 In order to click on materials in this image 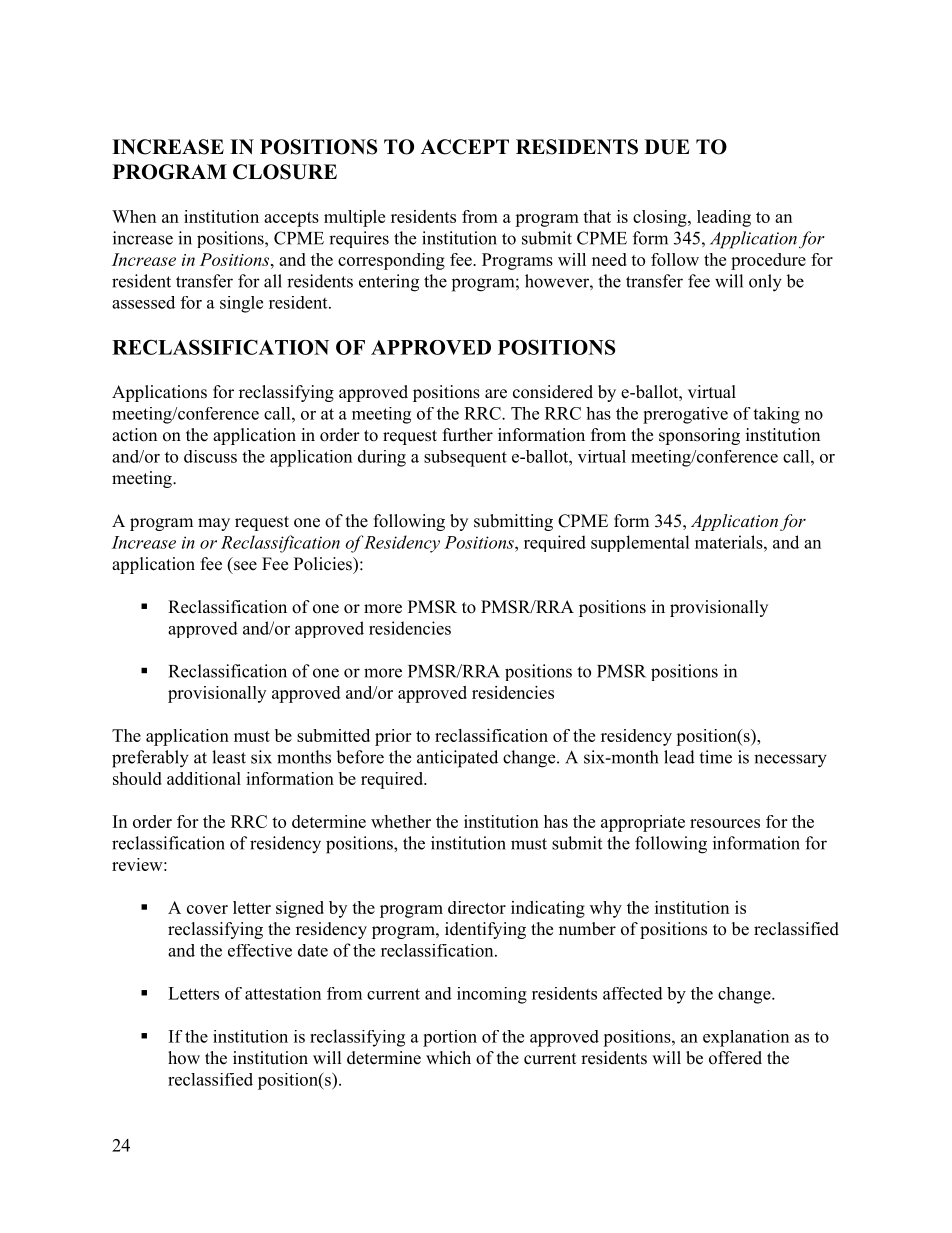, I will do `click(730, 542)`.
